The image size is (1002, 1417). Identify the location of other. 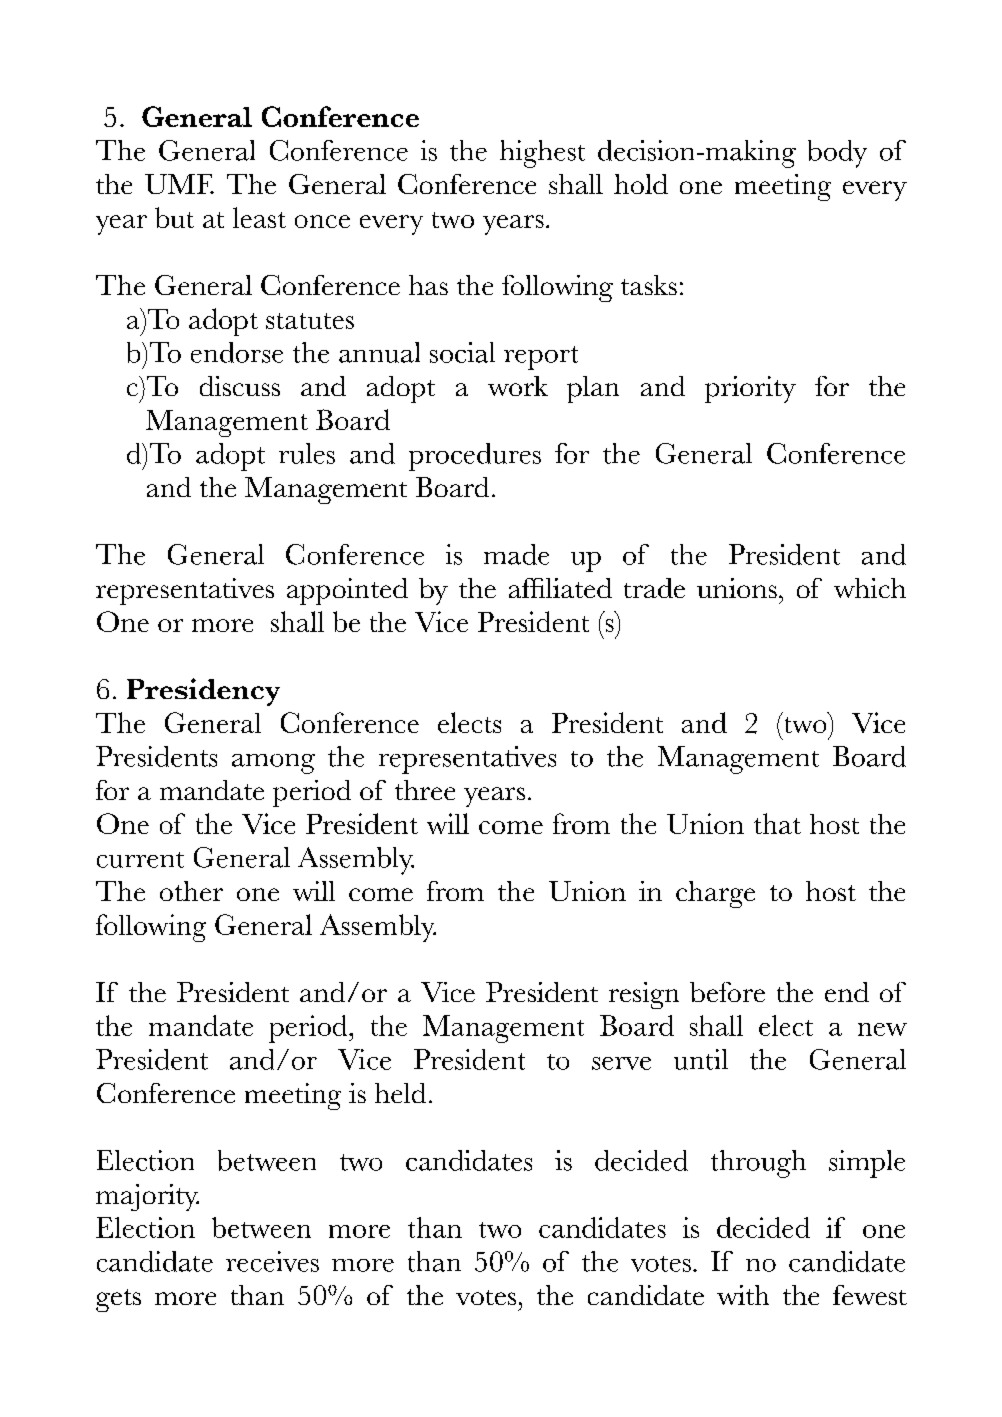
(191, 891).
